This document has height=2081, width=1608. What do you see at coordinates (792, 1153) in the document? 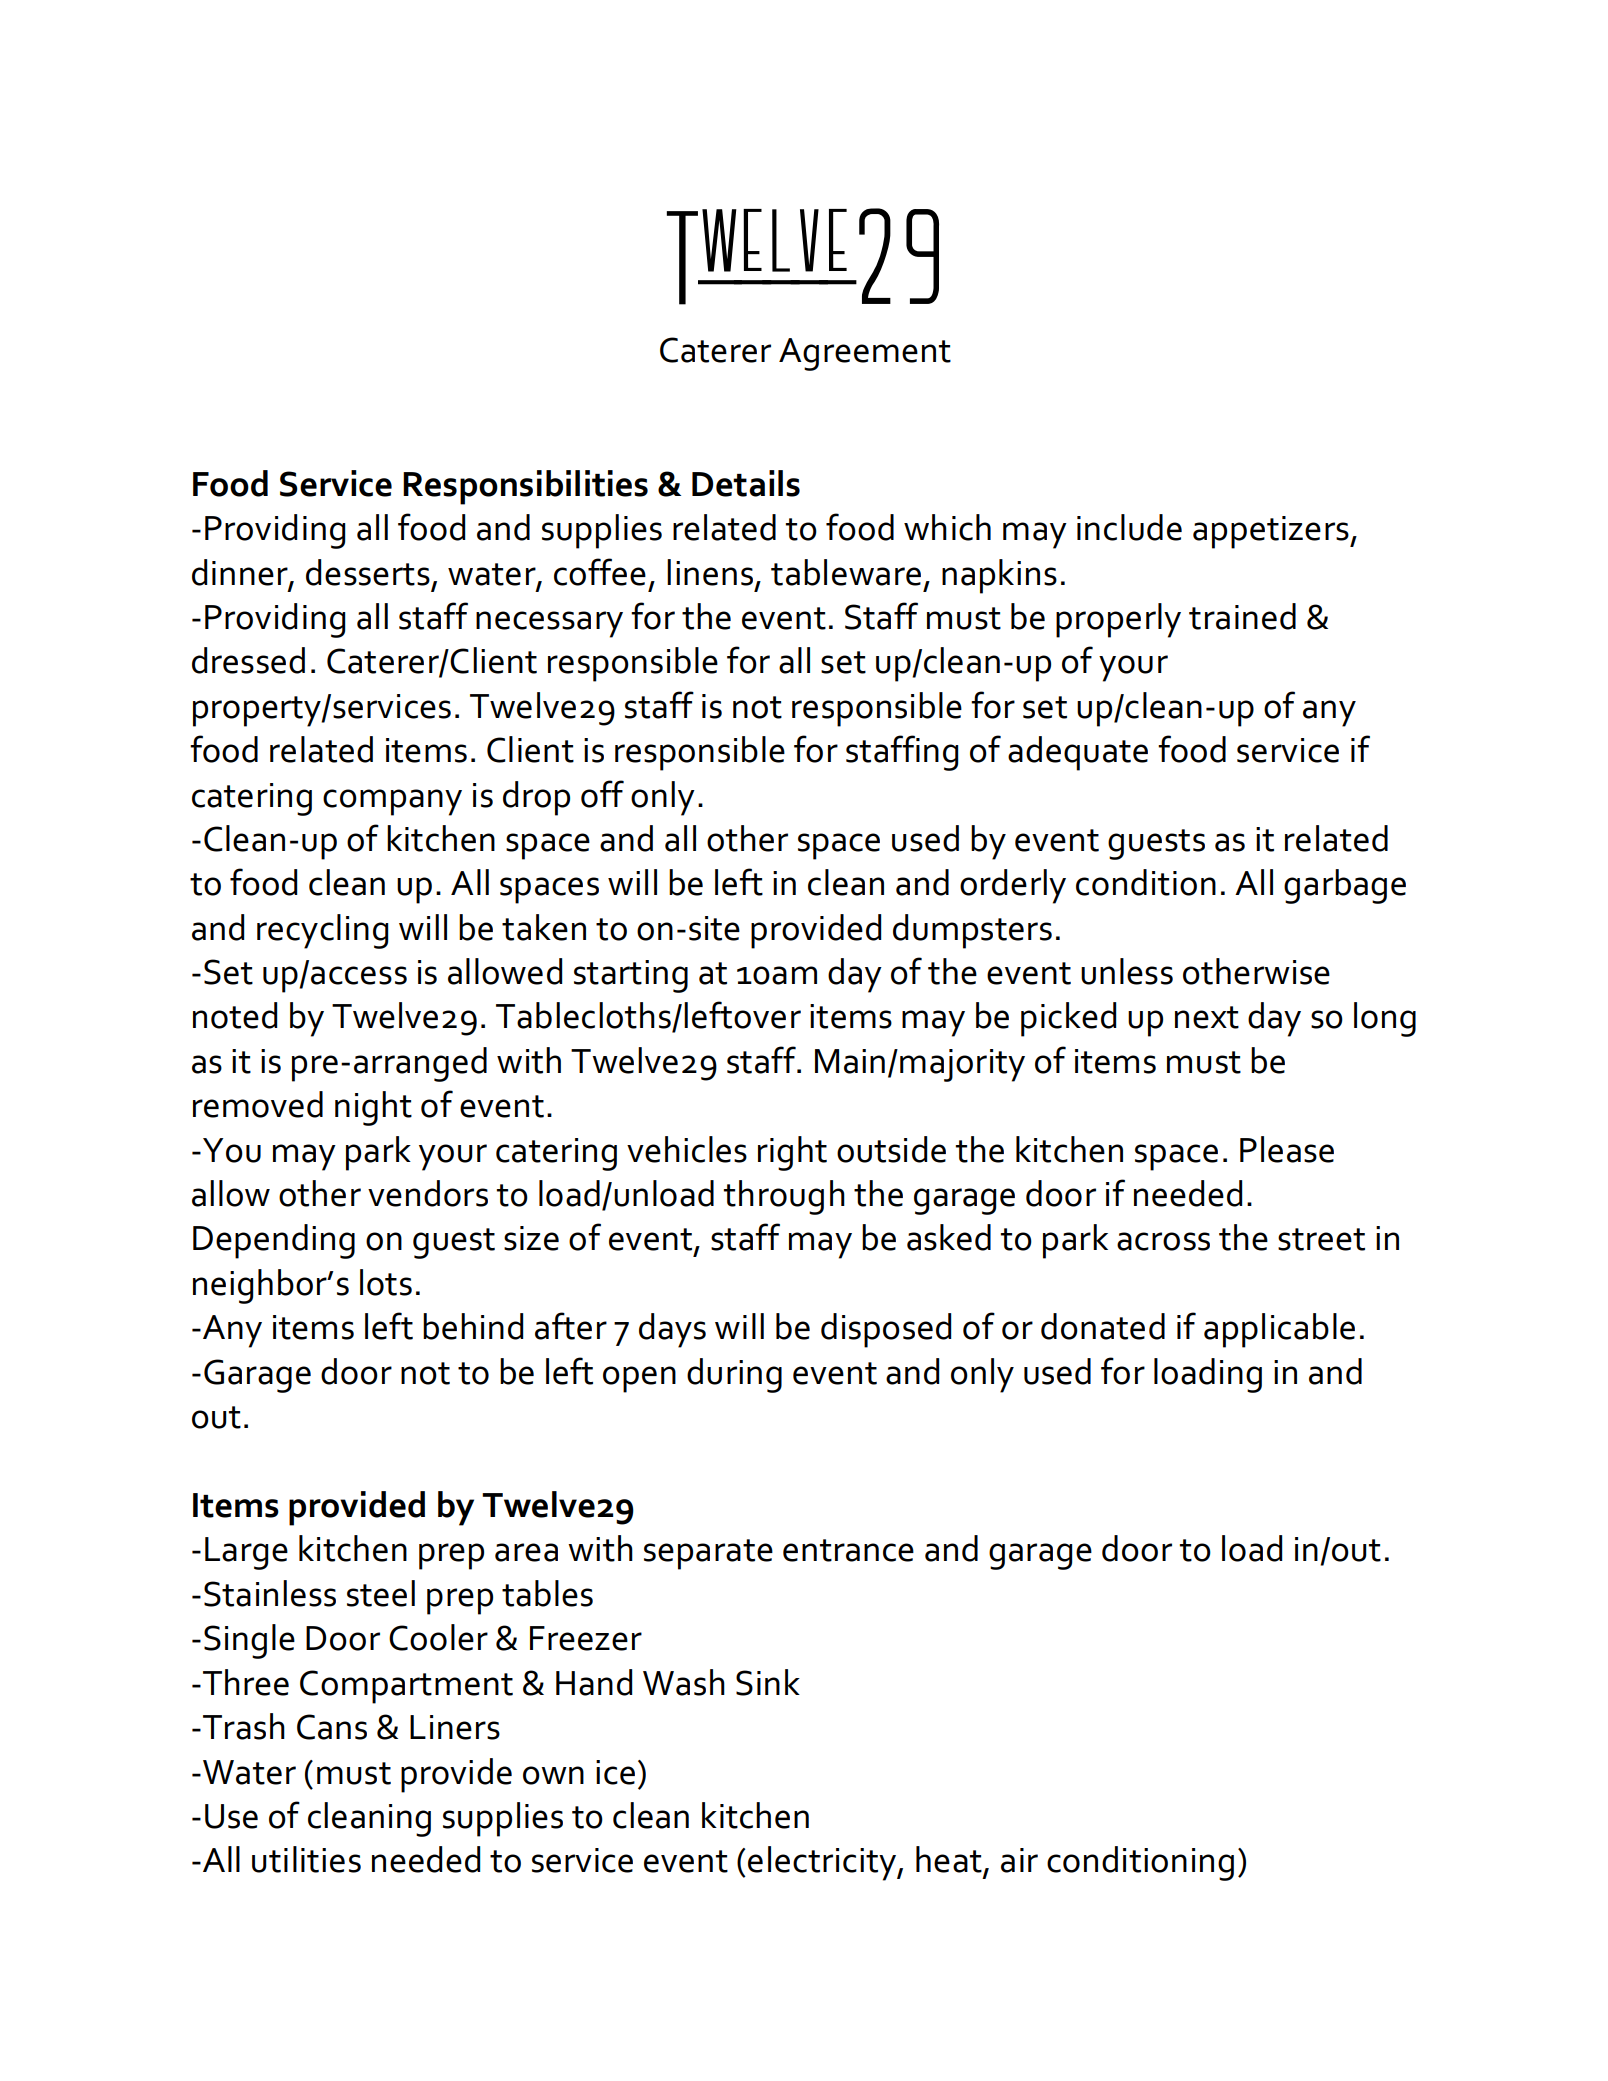
I see `right` at bounding box center [792, 1153].
